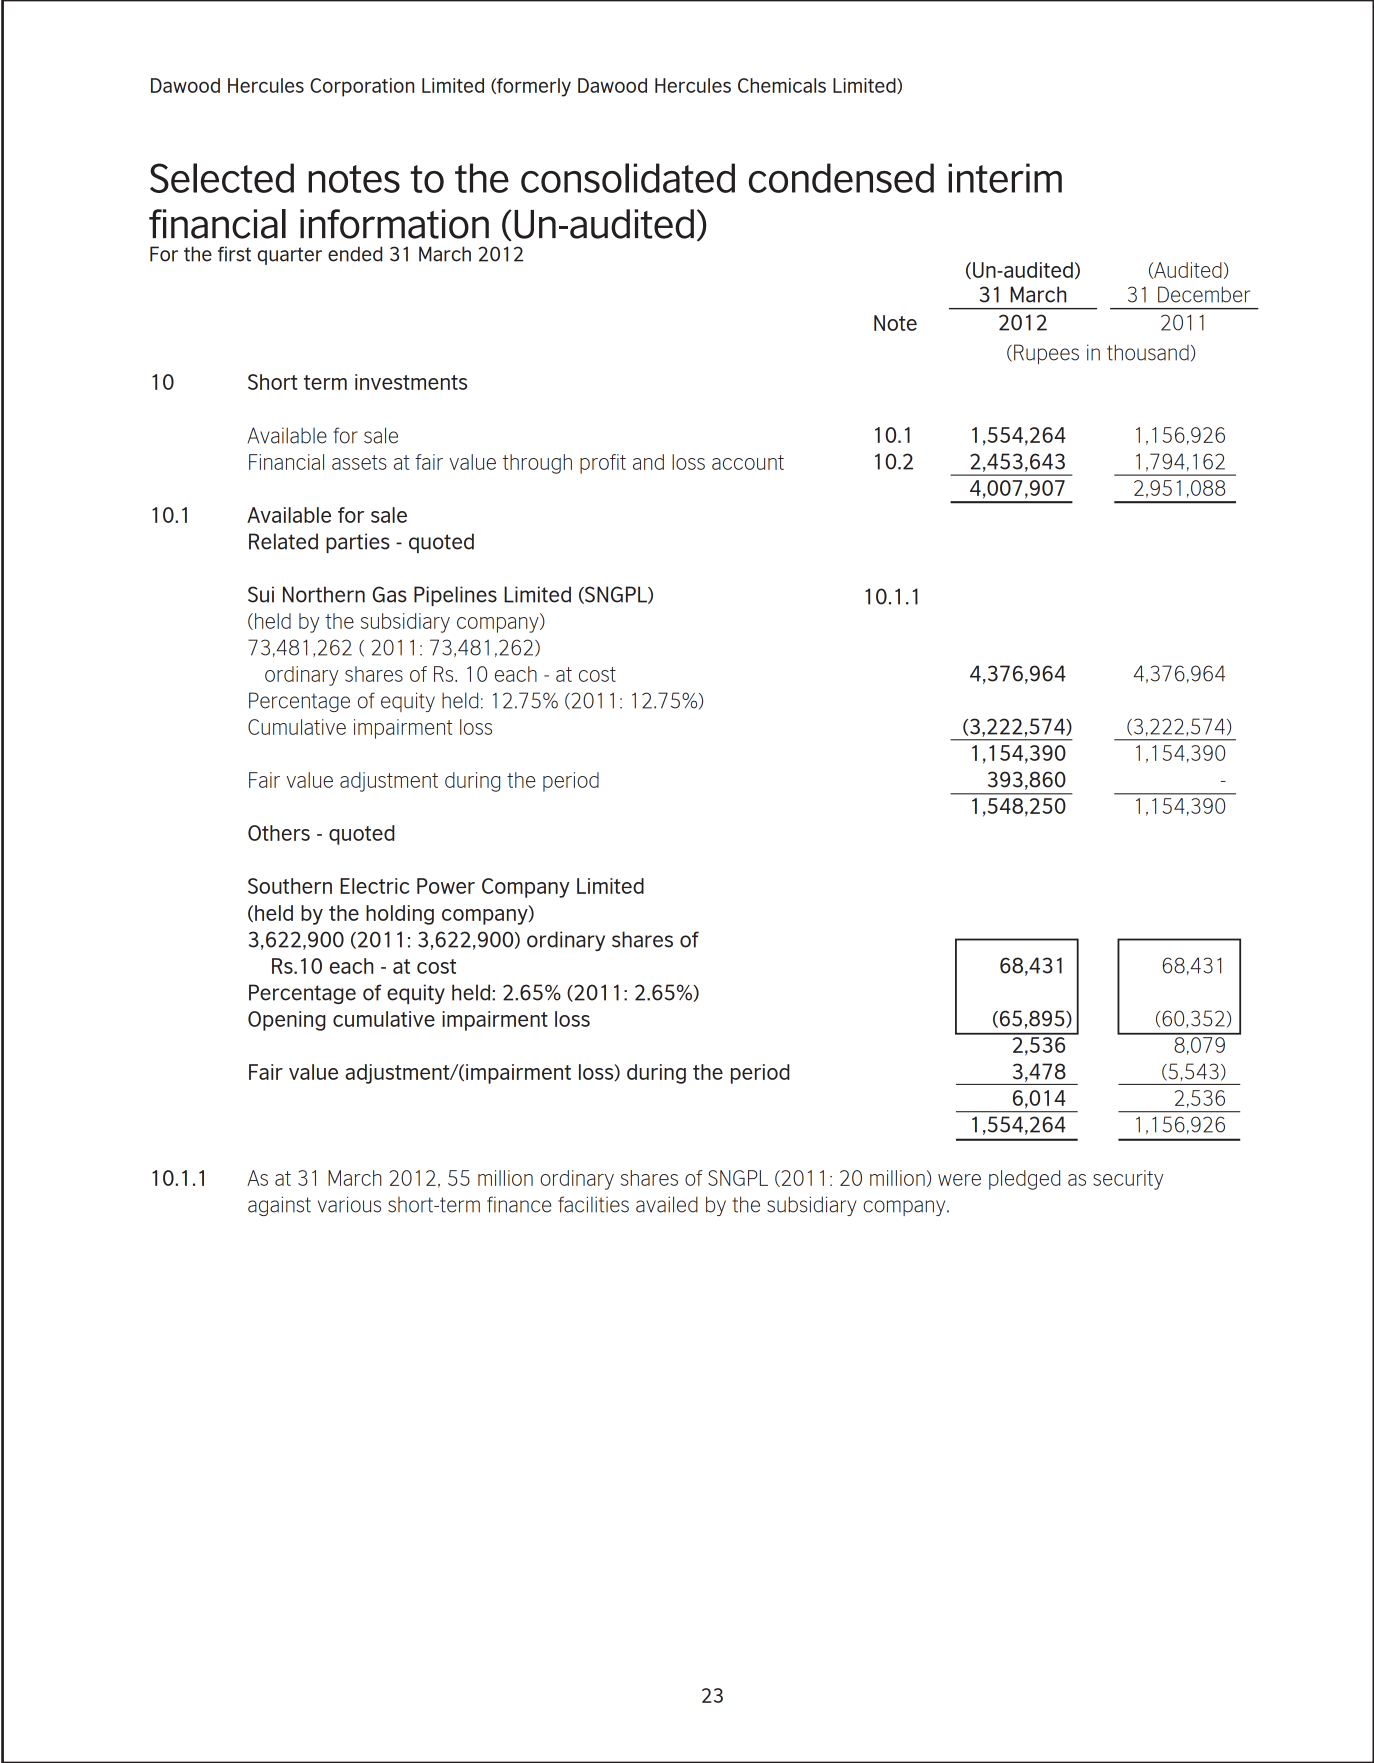  Describe the element at coordinates (1005, 178) in the screenshot. I see `interim` at that location.
